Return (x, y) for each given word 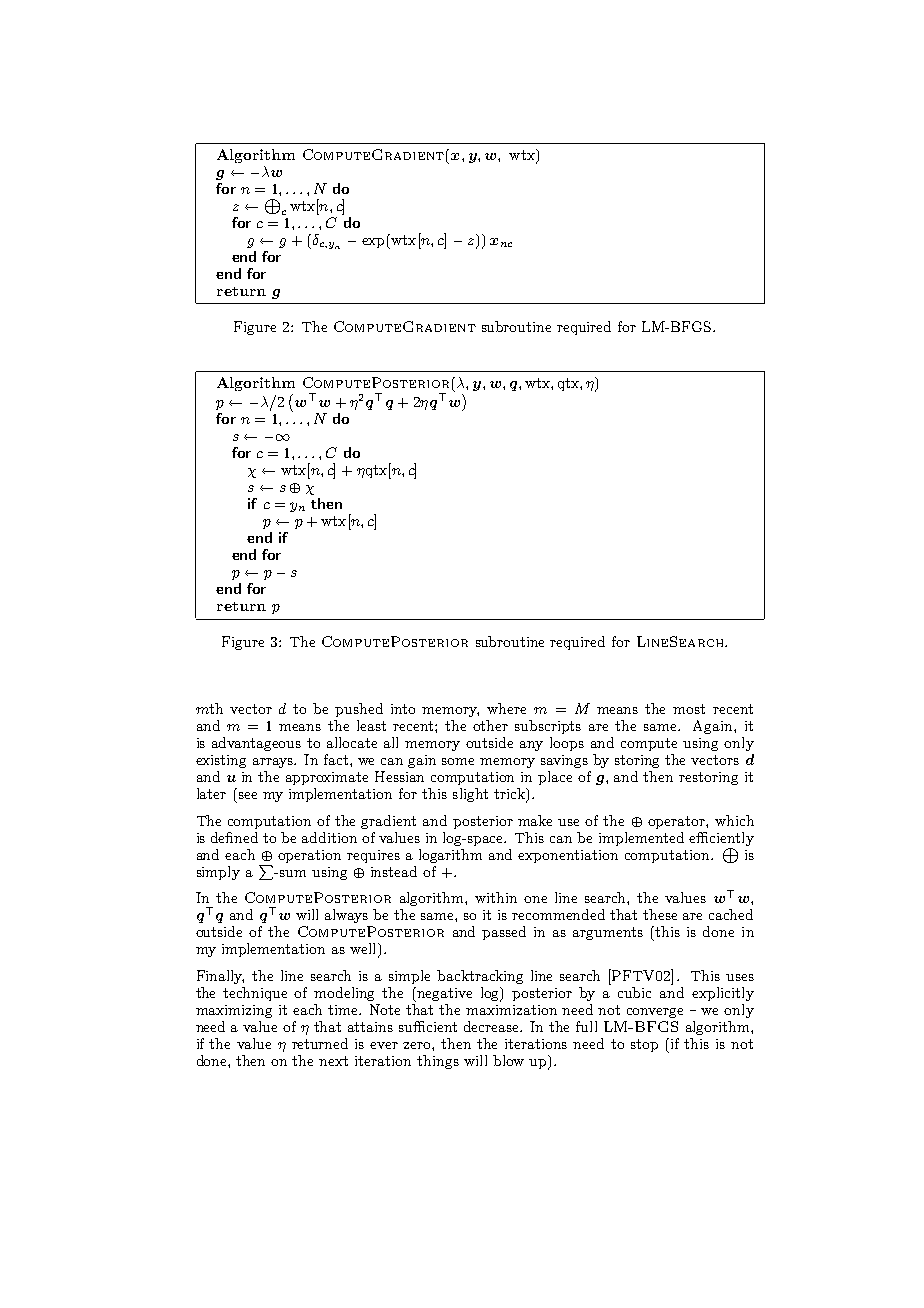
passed (504, 933)
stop (644, 1045)
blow (508, 1060)
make (535, 820)
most (689, 709)
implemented (641, 839)
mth (209, 708)
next (333, 1061)
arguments (608, 933)
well (364, 950)
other (490, 725)
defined (234, 837)
